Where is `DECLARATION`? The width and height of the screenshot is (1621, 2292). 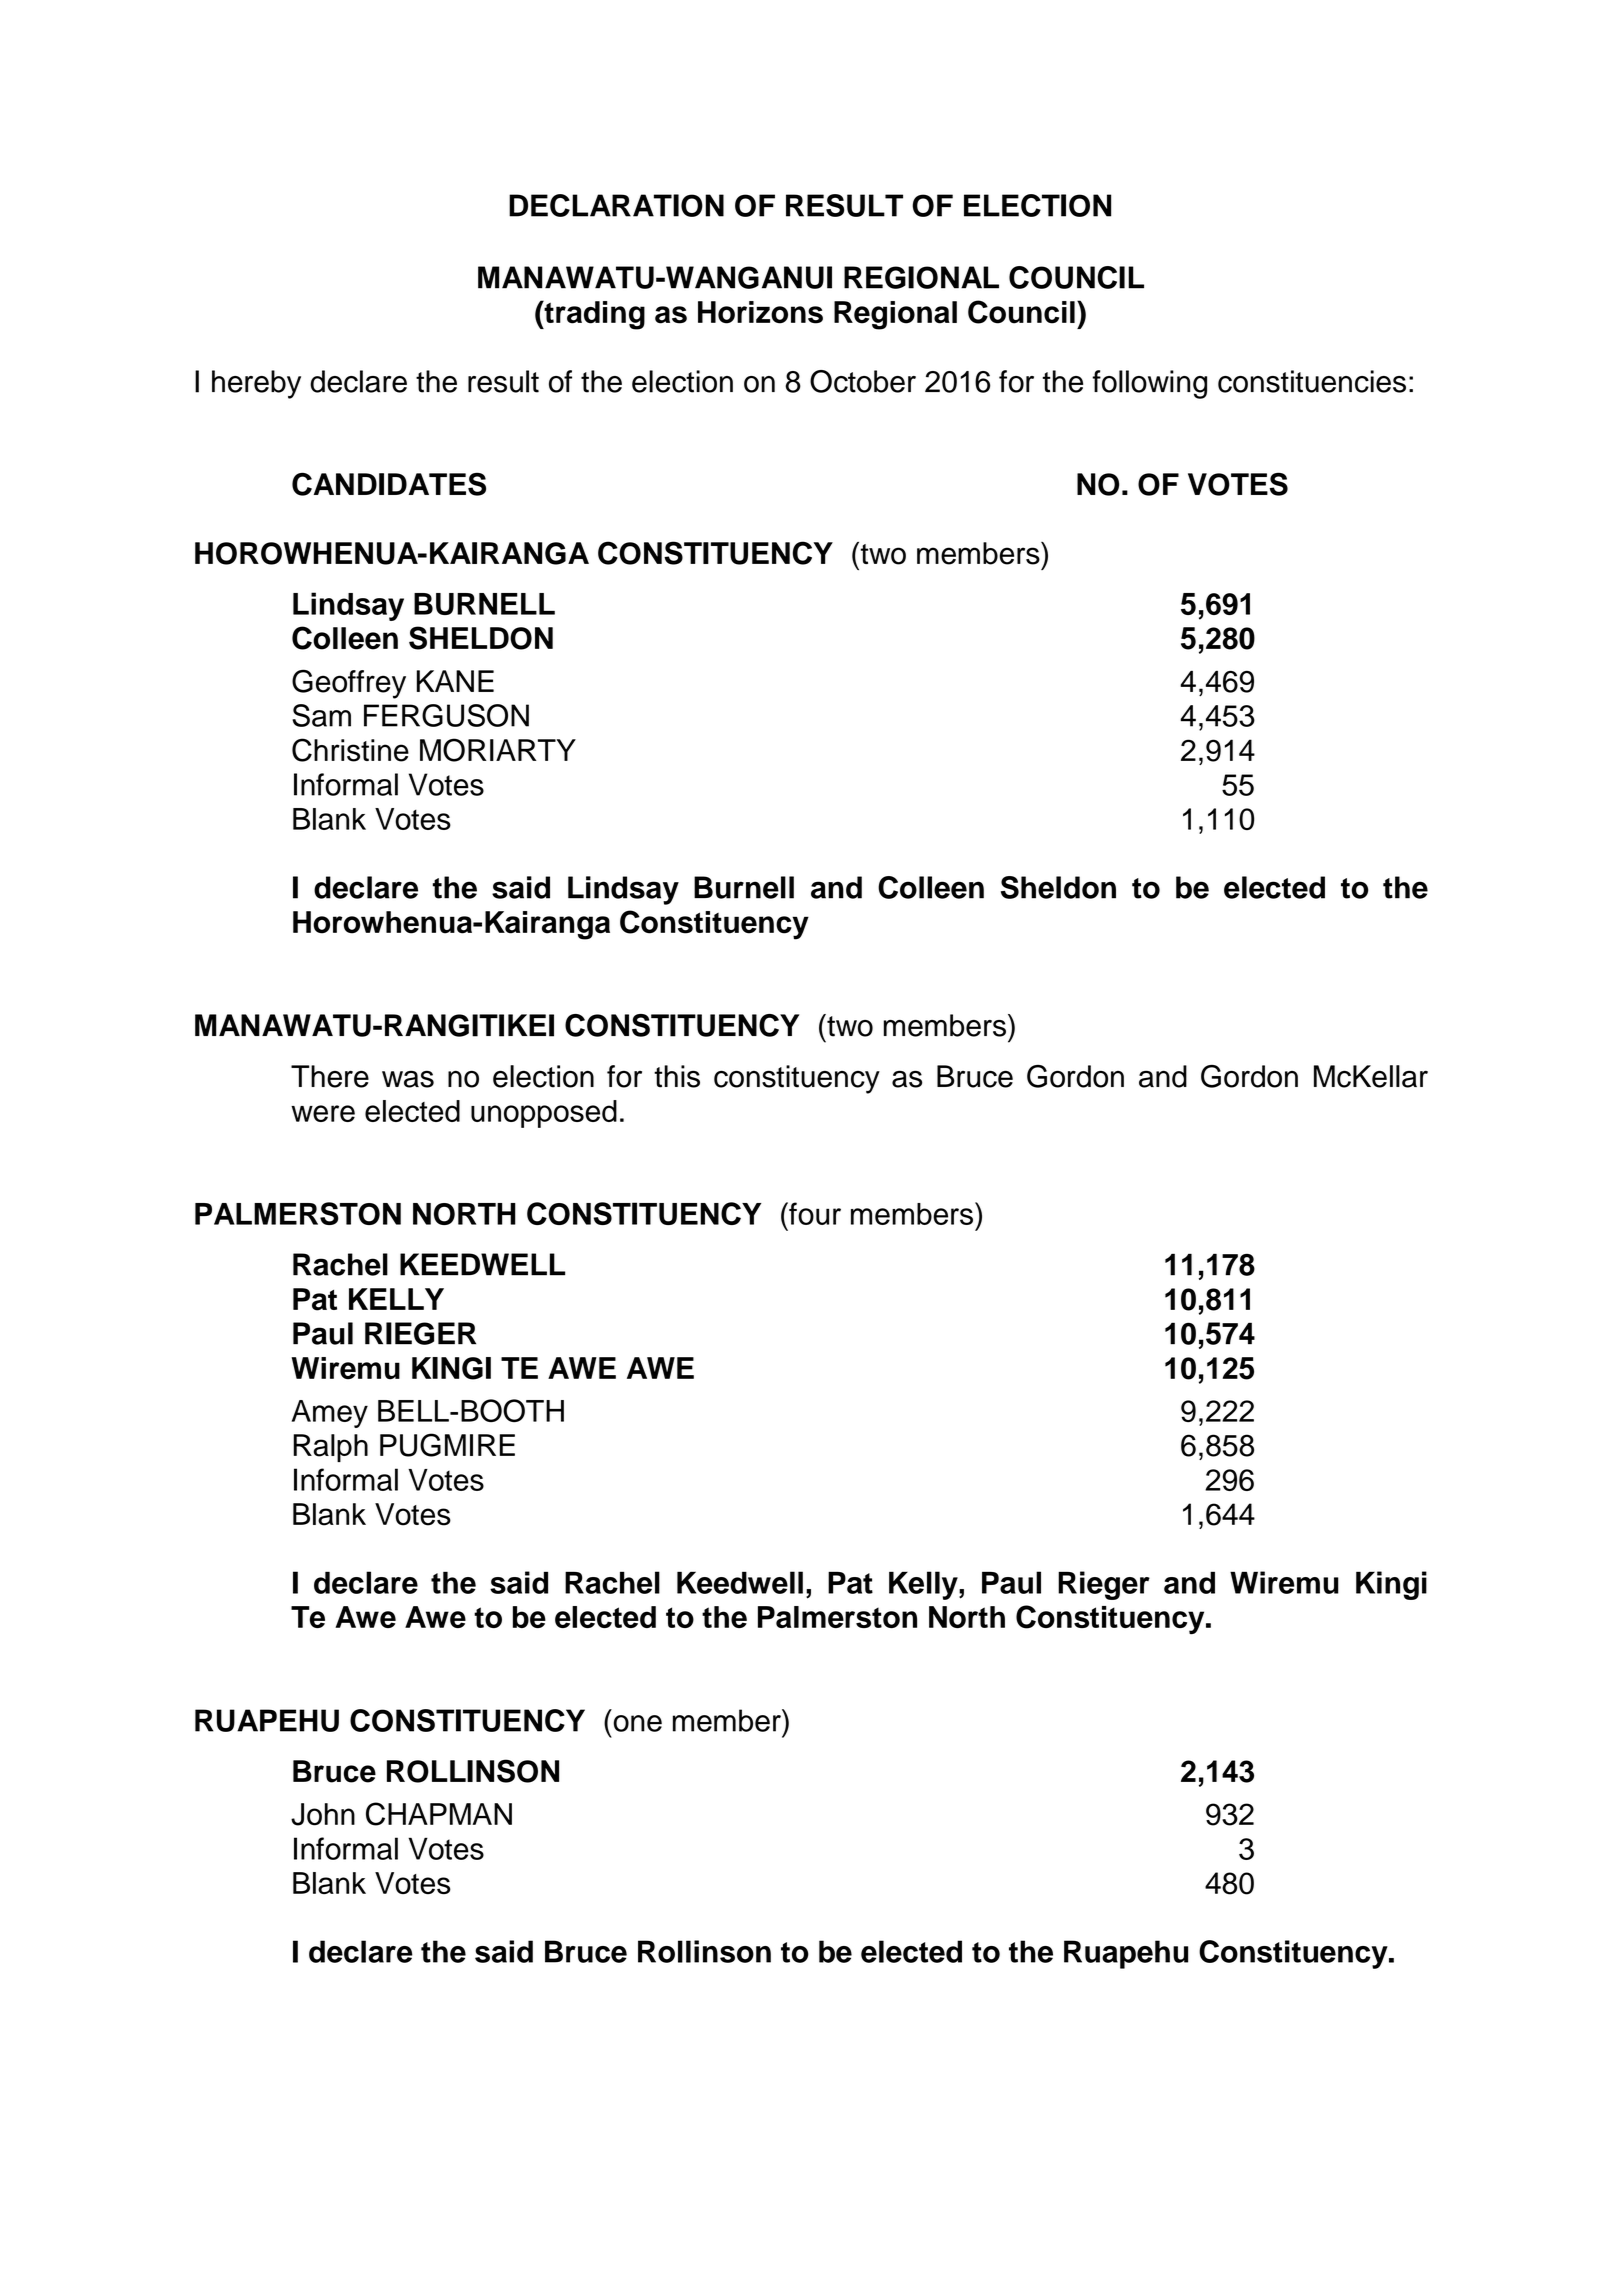
DECLARATION is located at coordinates (616, 205).
